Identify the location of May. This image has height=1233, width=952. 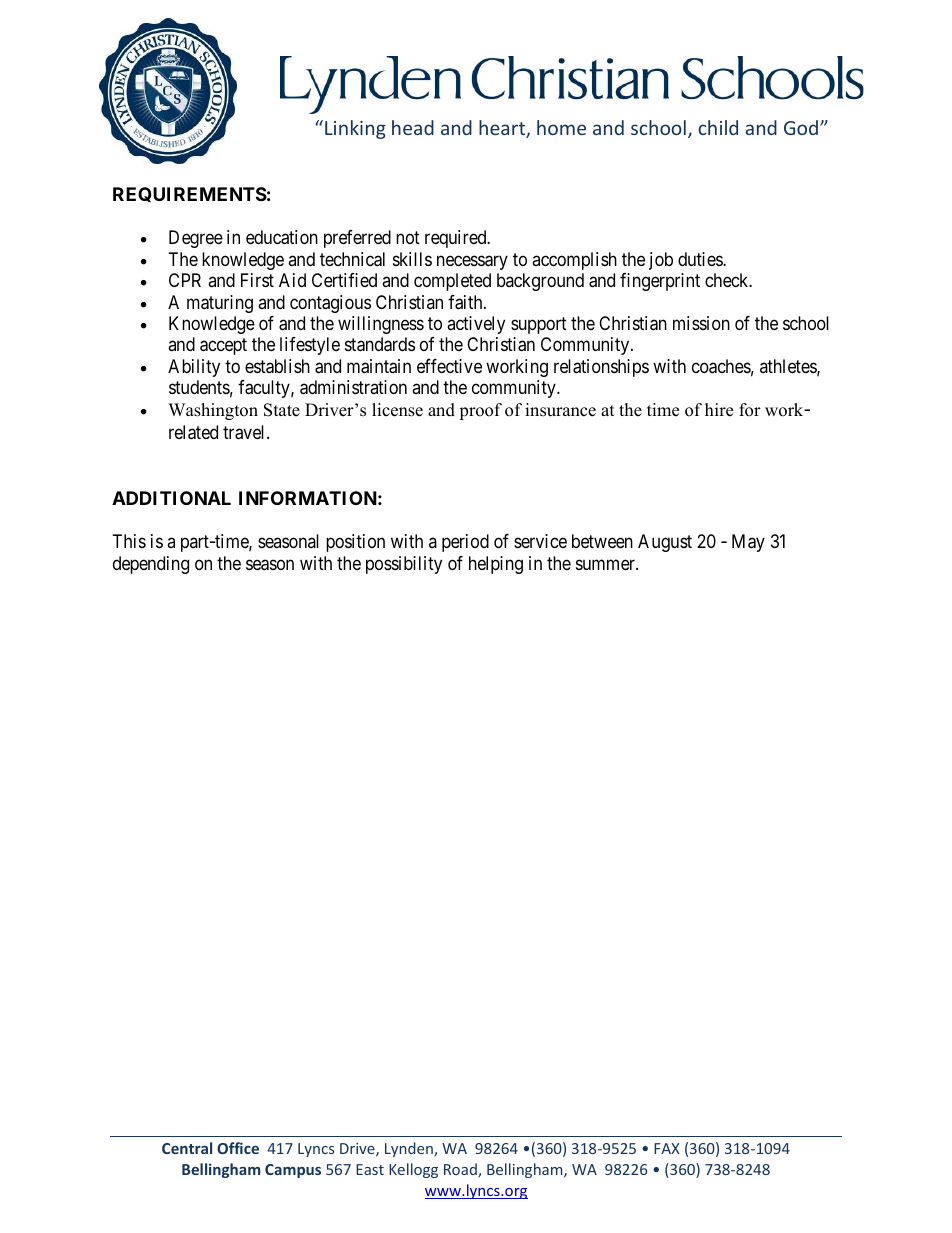
(748, 543).
